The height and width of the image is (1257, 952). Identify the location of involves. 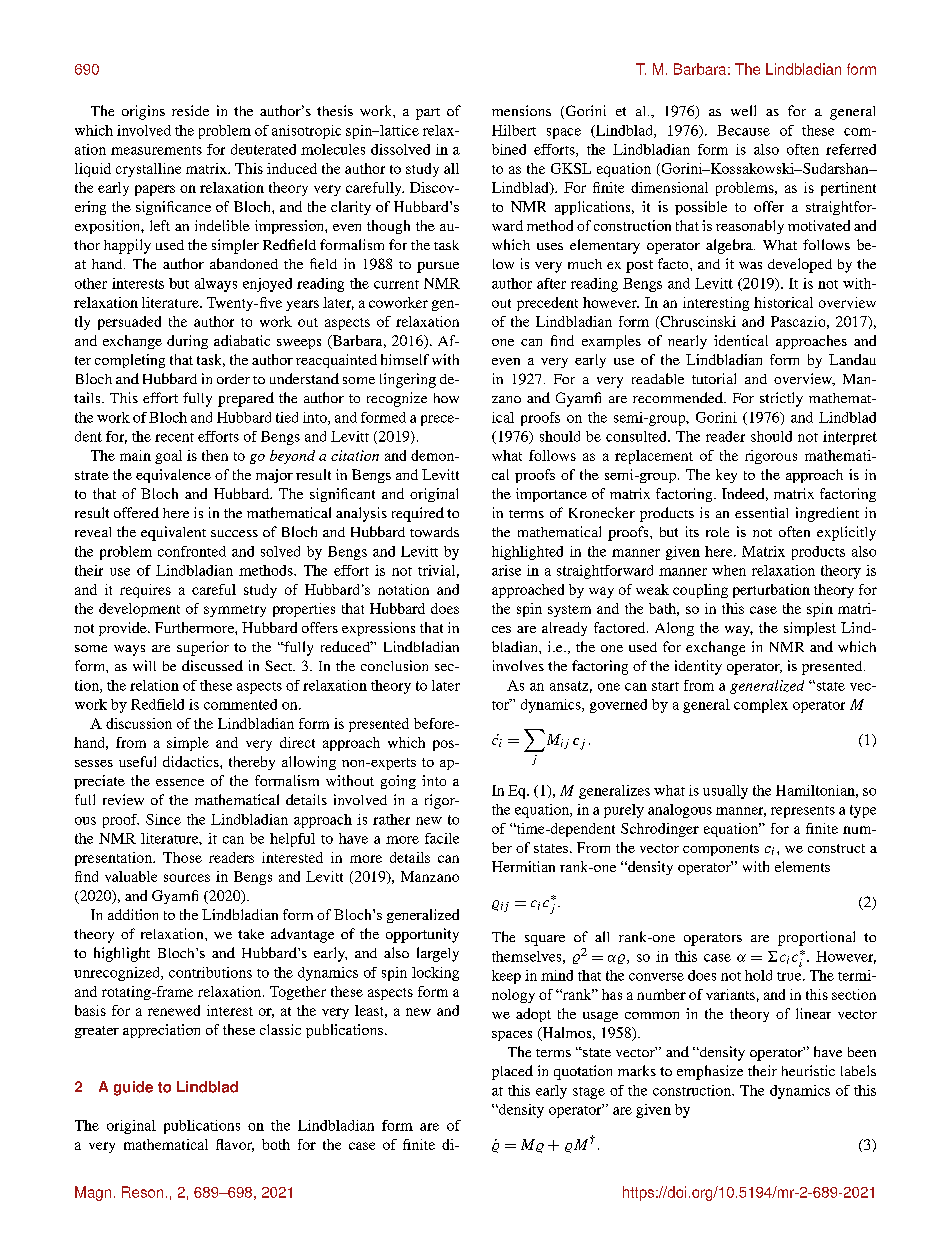
(518, 665).
